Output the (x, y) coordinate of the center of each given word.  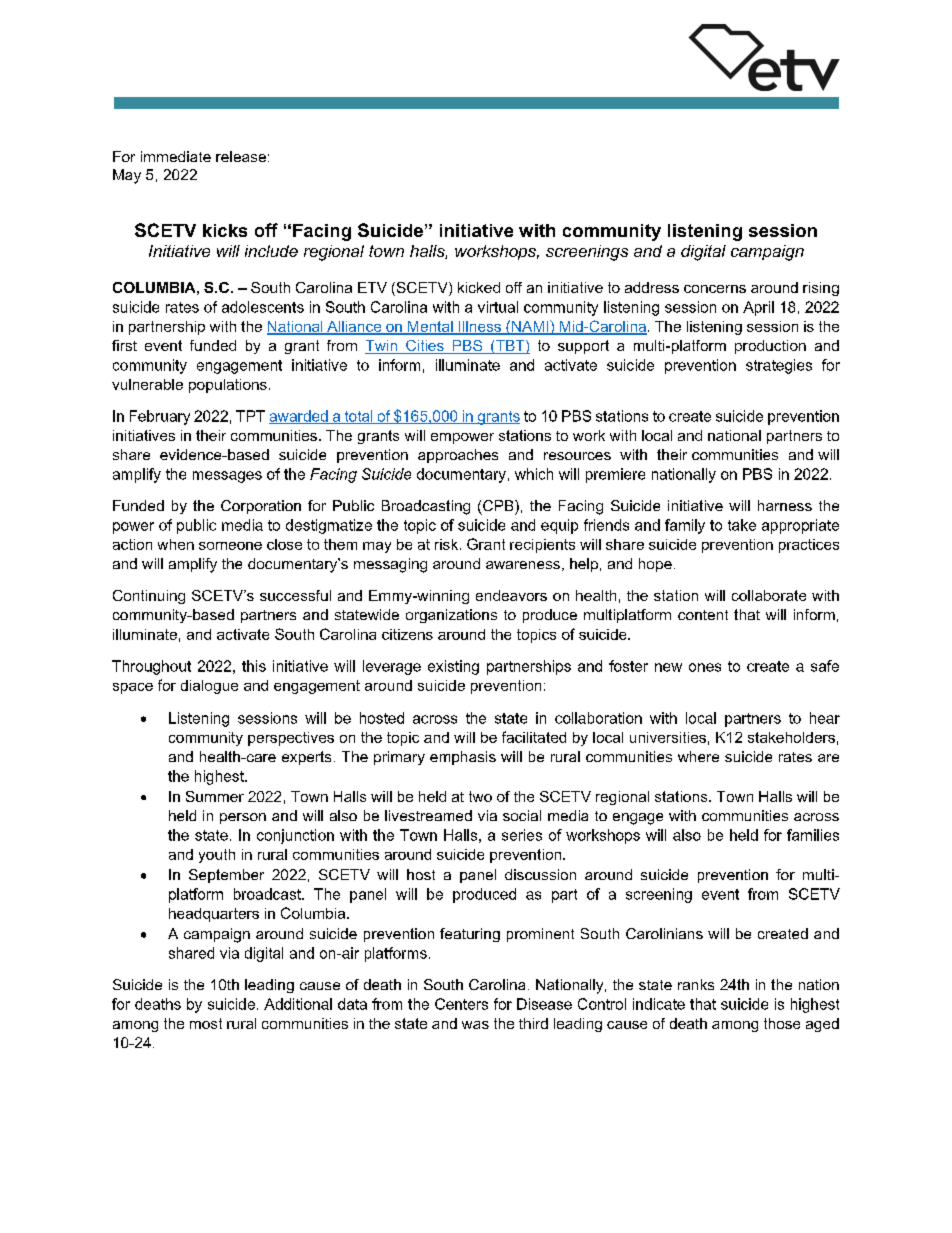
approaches (458, 456)
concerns (715, 289)
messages (227, 477)
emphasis (463, 758)
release (241, 156)
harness (785, 505)
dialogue (209, 687)
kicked (479, 287)
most (206, 1023)
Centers (461, 1004)
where (698, 756)
